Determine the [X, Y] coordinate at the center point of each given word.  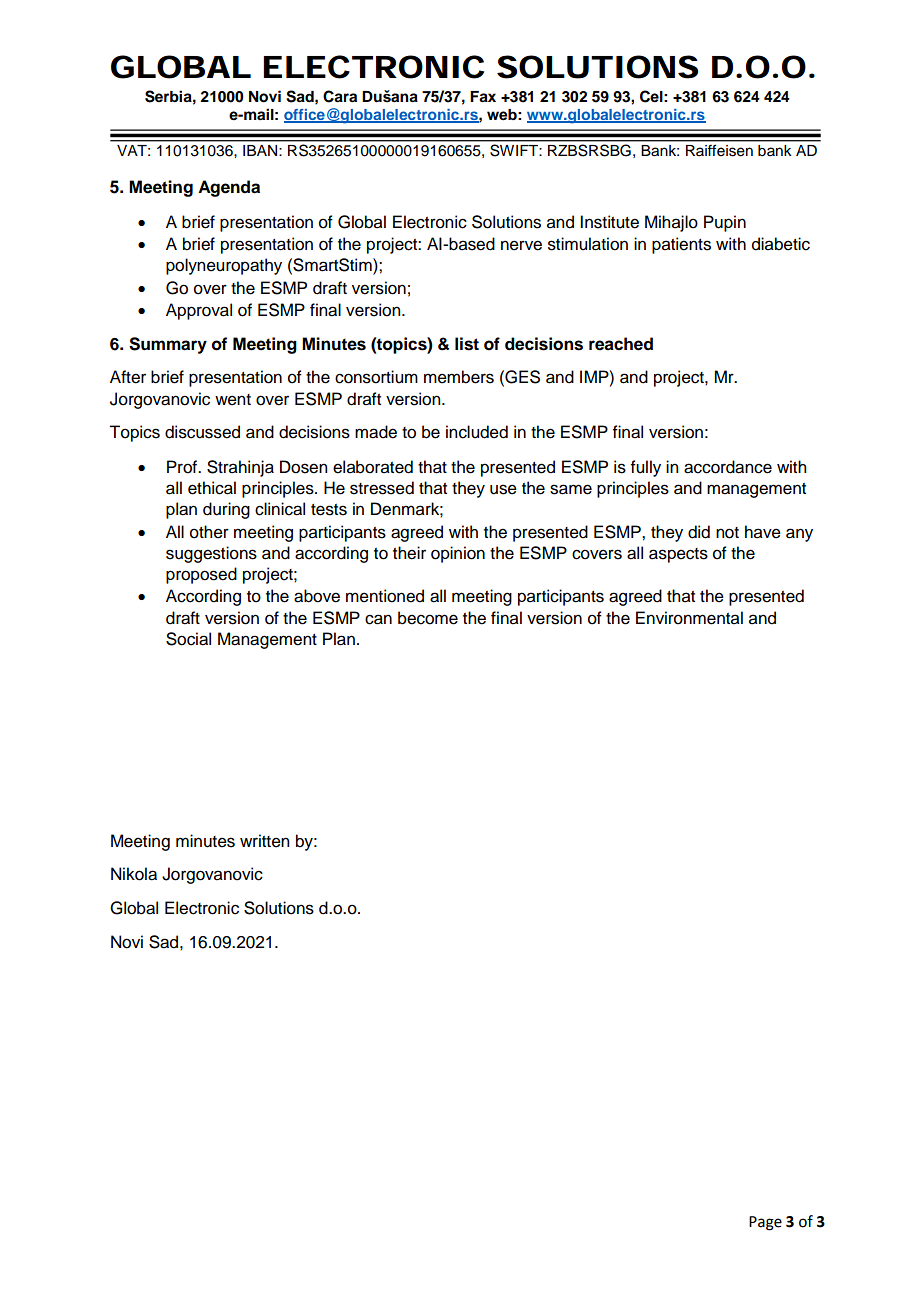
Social [188, 639]
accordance [728, 467]
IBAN [260, 150]
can [378, 619]
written [264, 841]
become [428, 618]
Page [765, 1223]
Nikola [134, 874]
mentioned [385, 596]
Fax [483, 97]
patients [681, 245]
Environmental [689, 618]
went [233, 400]
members [459, 377]
